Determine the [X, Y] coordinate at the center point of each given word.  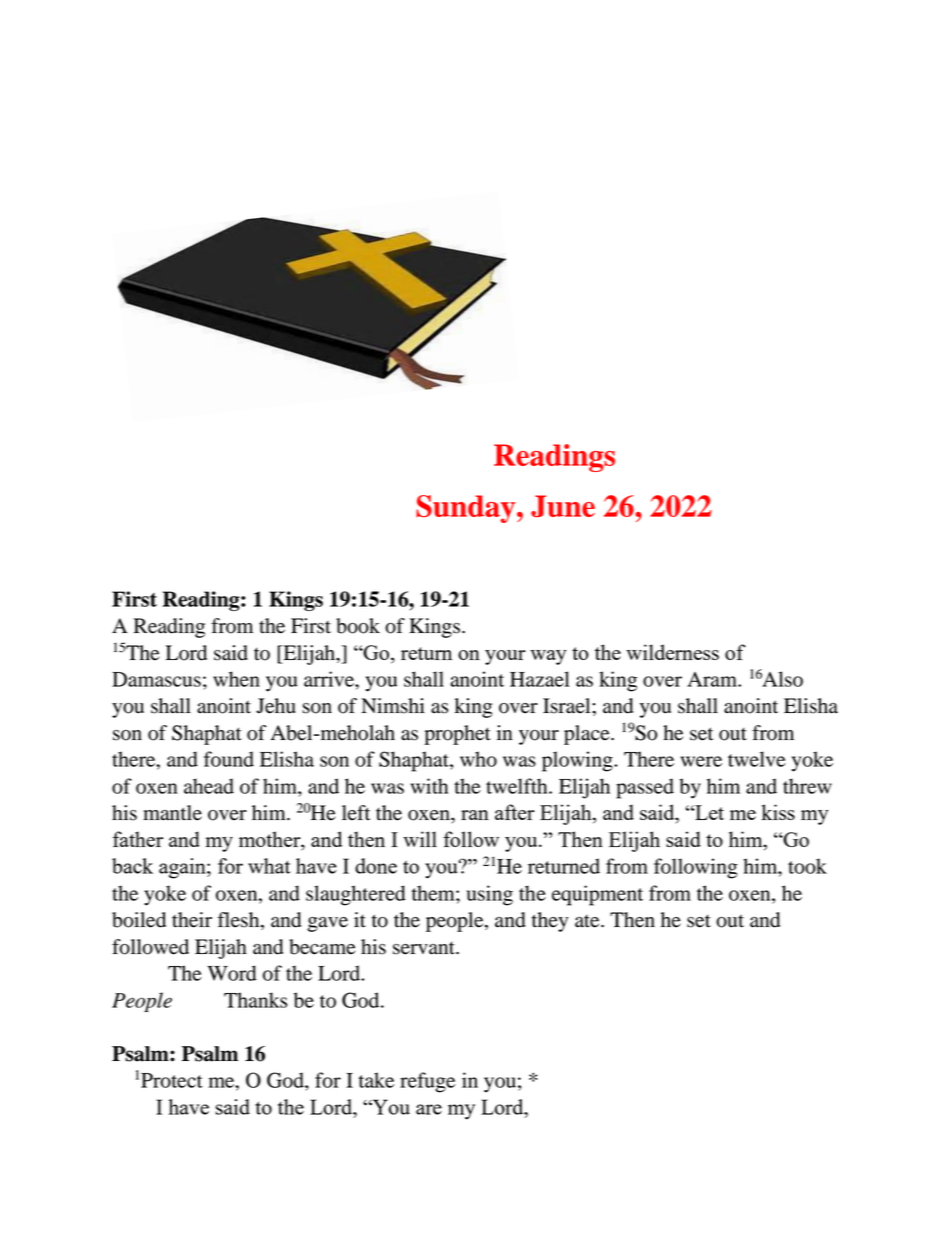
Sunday [467, 509]
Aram [713, 679]
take [376, 1080]
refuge [427, 1082]
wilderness [672, 652]
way [548, 657]
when [236, 679]
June [563, 506]
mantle [172, 813]
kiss [778, 812]
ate [588, 921]
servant [425, 948]
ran [475, 815]
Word [232, 973]
